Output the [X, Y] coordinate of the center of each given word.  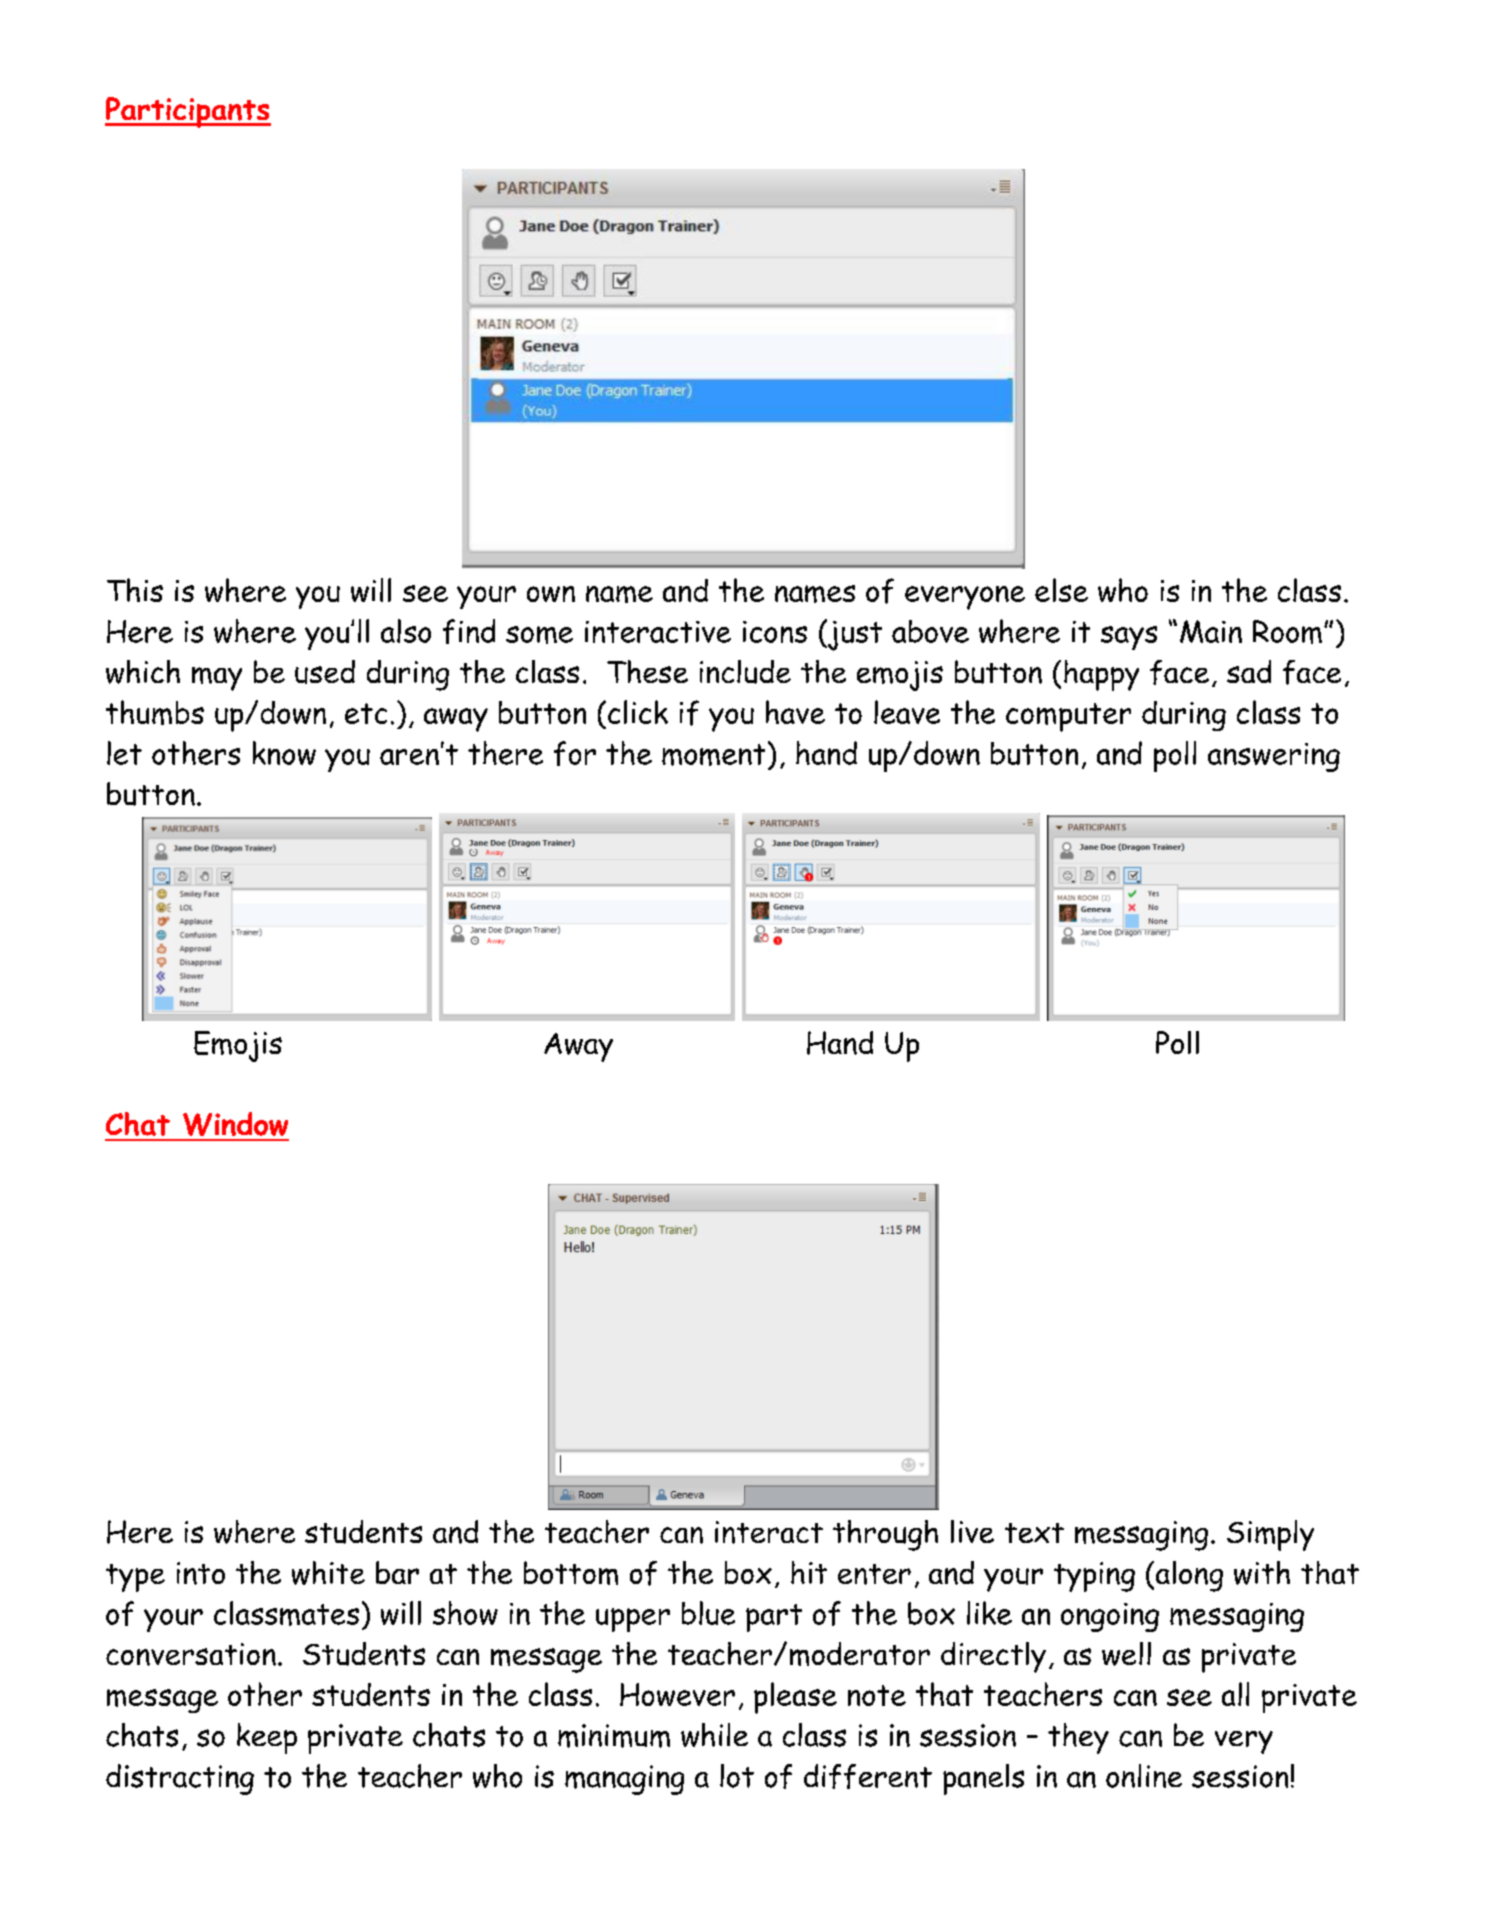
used [325, 672]
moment [713, 755]
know [284, 753]
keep [267, 1738]
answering [1274, 757]
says [1129, 638]
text [1034, 1533]
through [885, 1535]
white [328, 1573]
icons [775, 632]
